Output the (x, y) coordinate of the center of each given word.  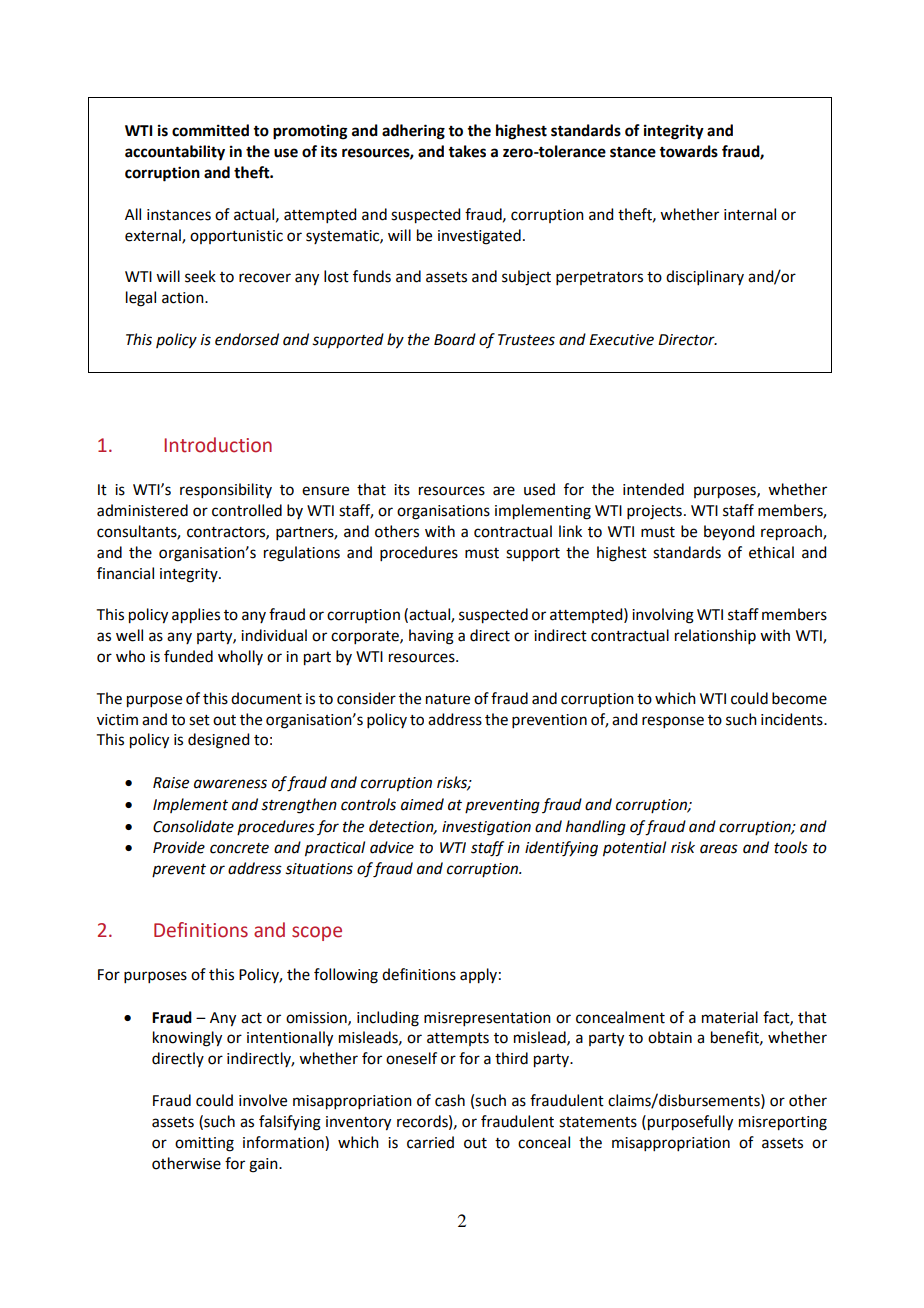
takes (467, 151)
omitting (204, 1144)
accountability (175, 153)
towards (688, 151)
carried (430, 1142)
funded (188, 656)
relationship (715, 636)
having (431, 637)
